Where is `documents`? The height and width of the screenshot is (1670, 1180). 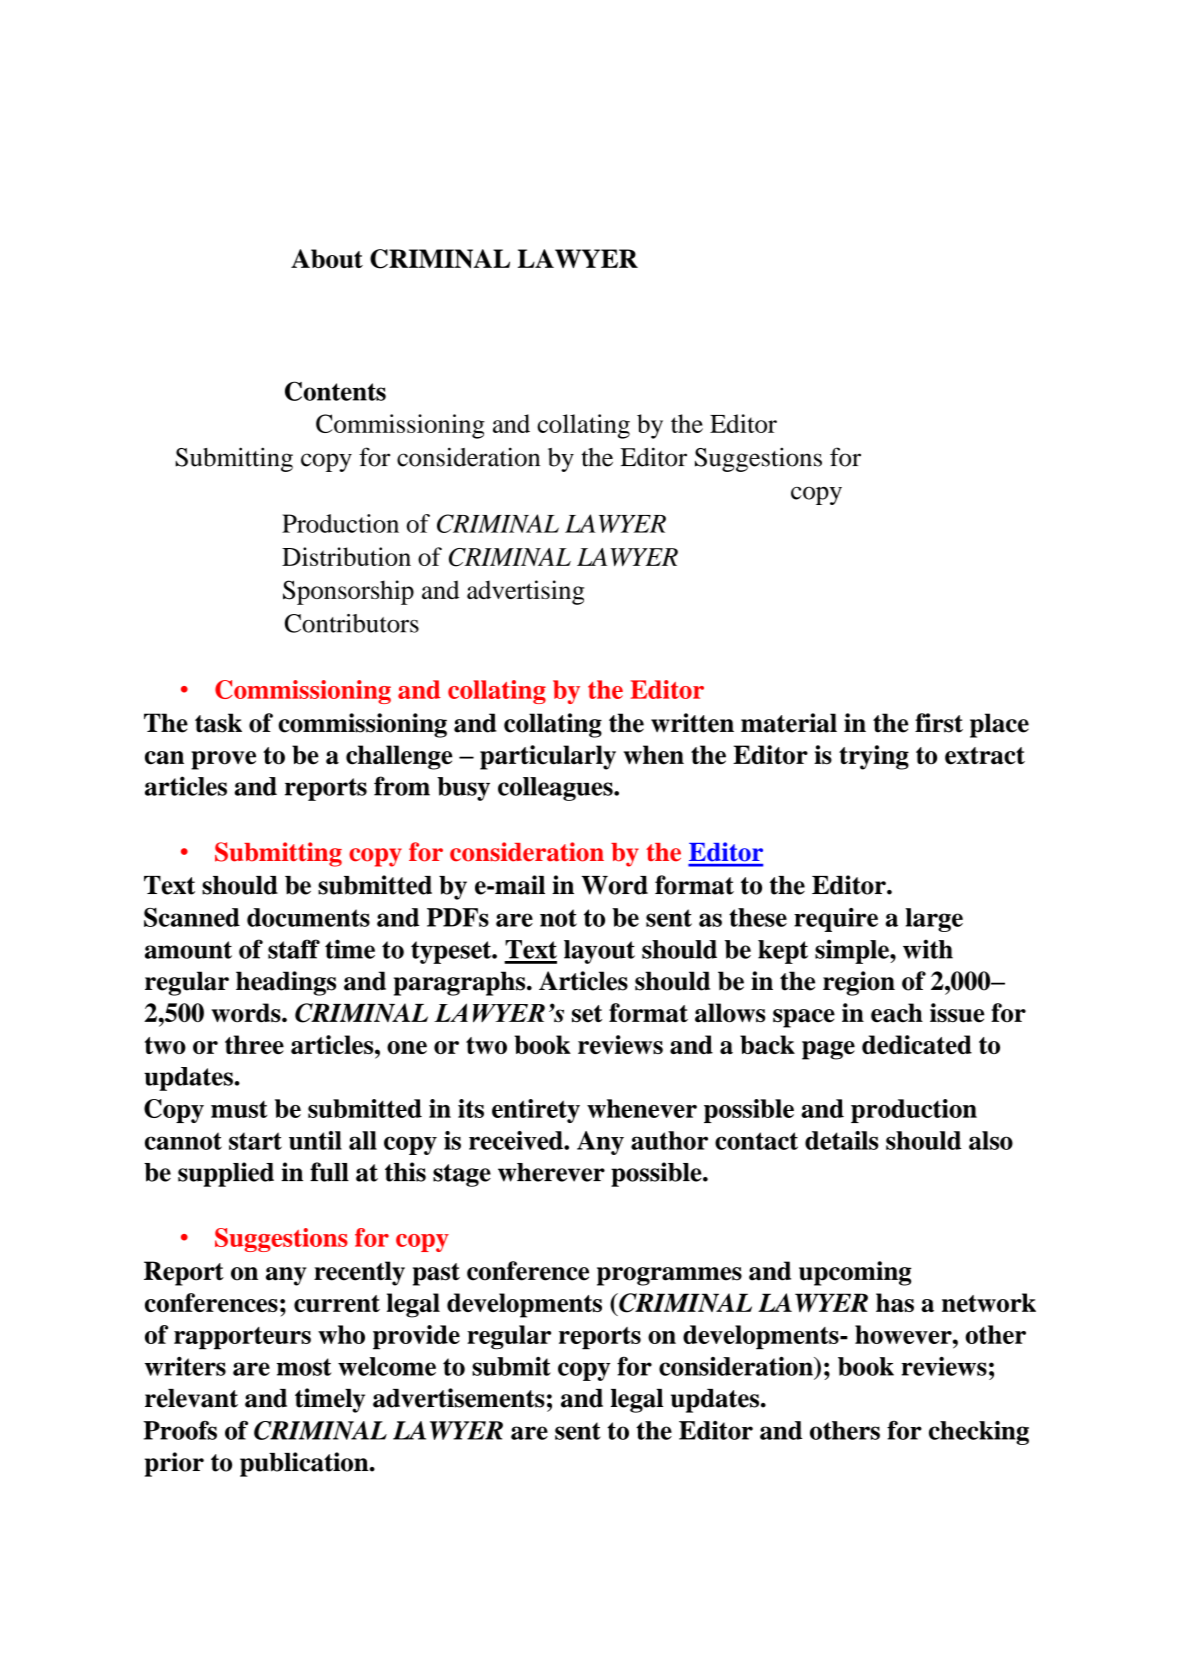 documents is located at coordinates (308, 917).
